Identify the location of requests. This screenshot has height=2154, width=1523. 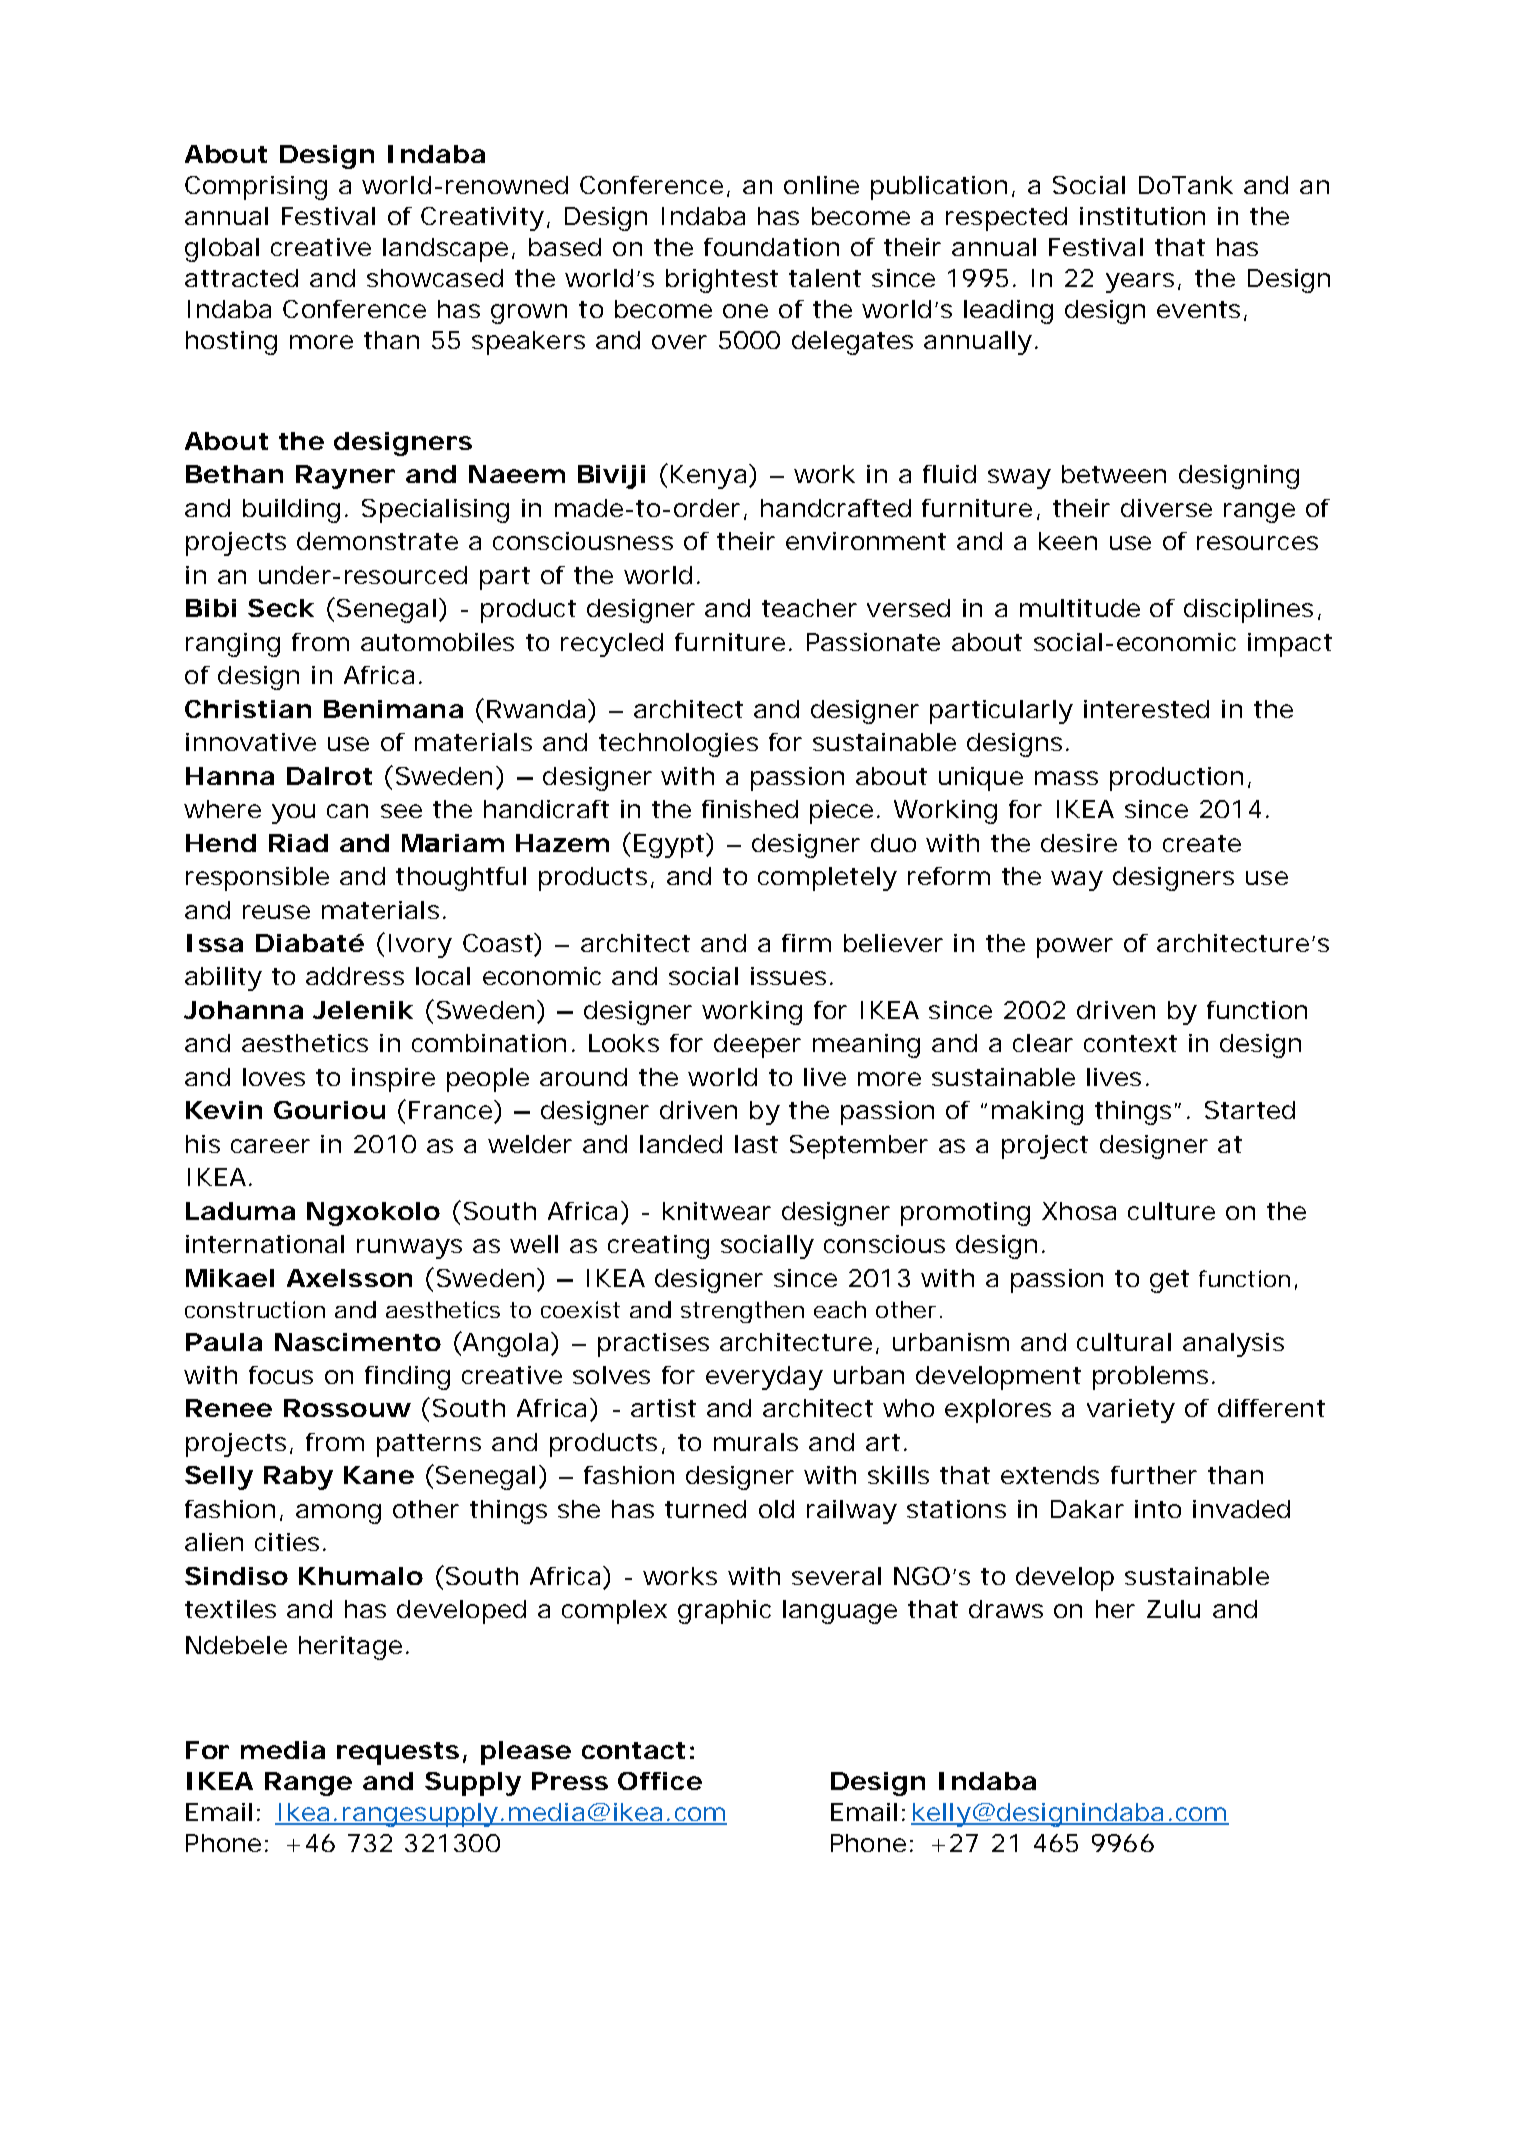
(398, 1753).
